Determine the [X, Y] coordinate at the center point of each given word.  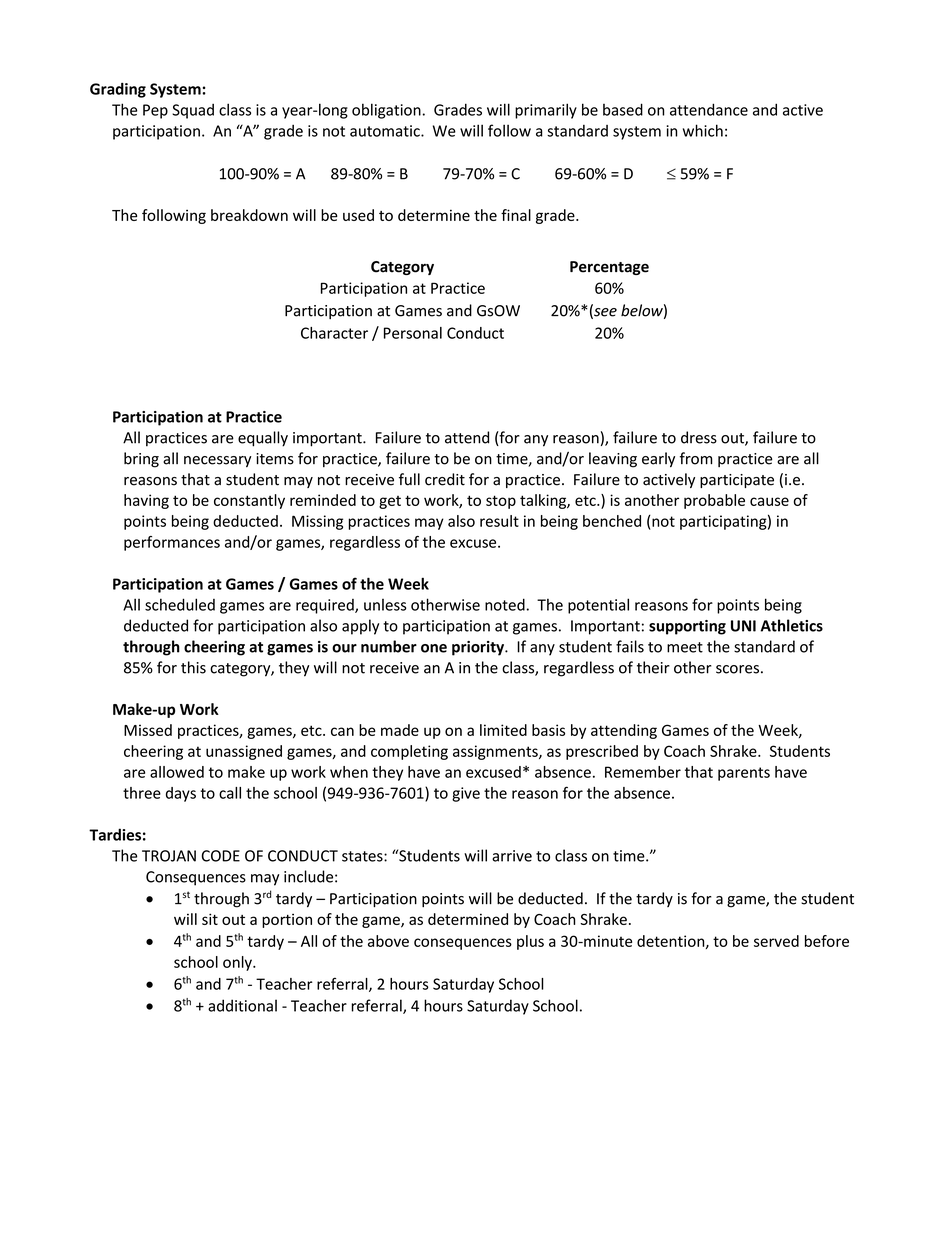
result [499, 521]
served [776, 941]
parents [744, 774]
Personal [413, 333]
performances [172, 543]
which [703, 130]
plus [530, 942]
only [238, 963]
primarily [546, 111]
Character [334, 333]
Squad [193, 111]
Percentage [609, 268]
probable [714, 501]
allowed [177, 772]
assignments [496, 752]
